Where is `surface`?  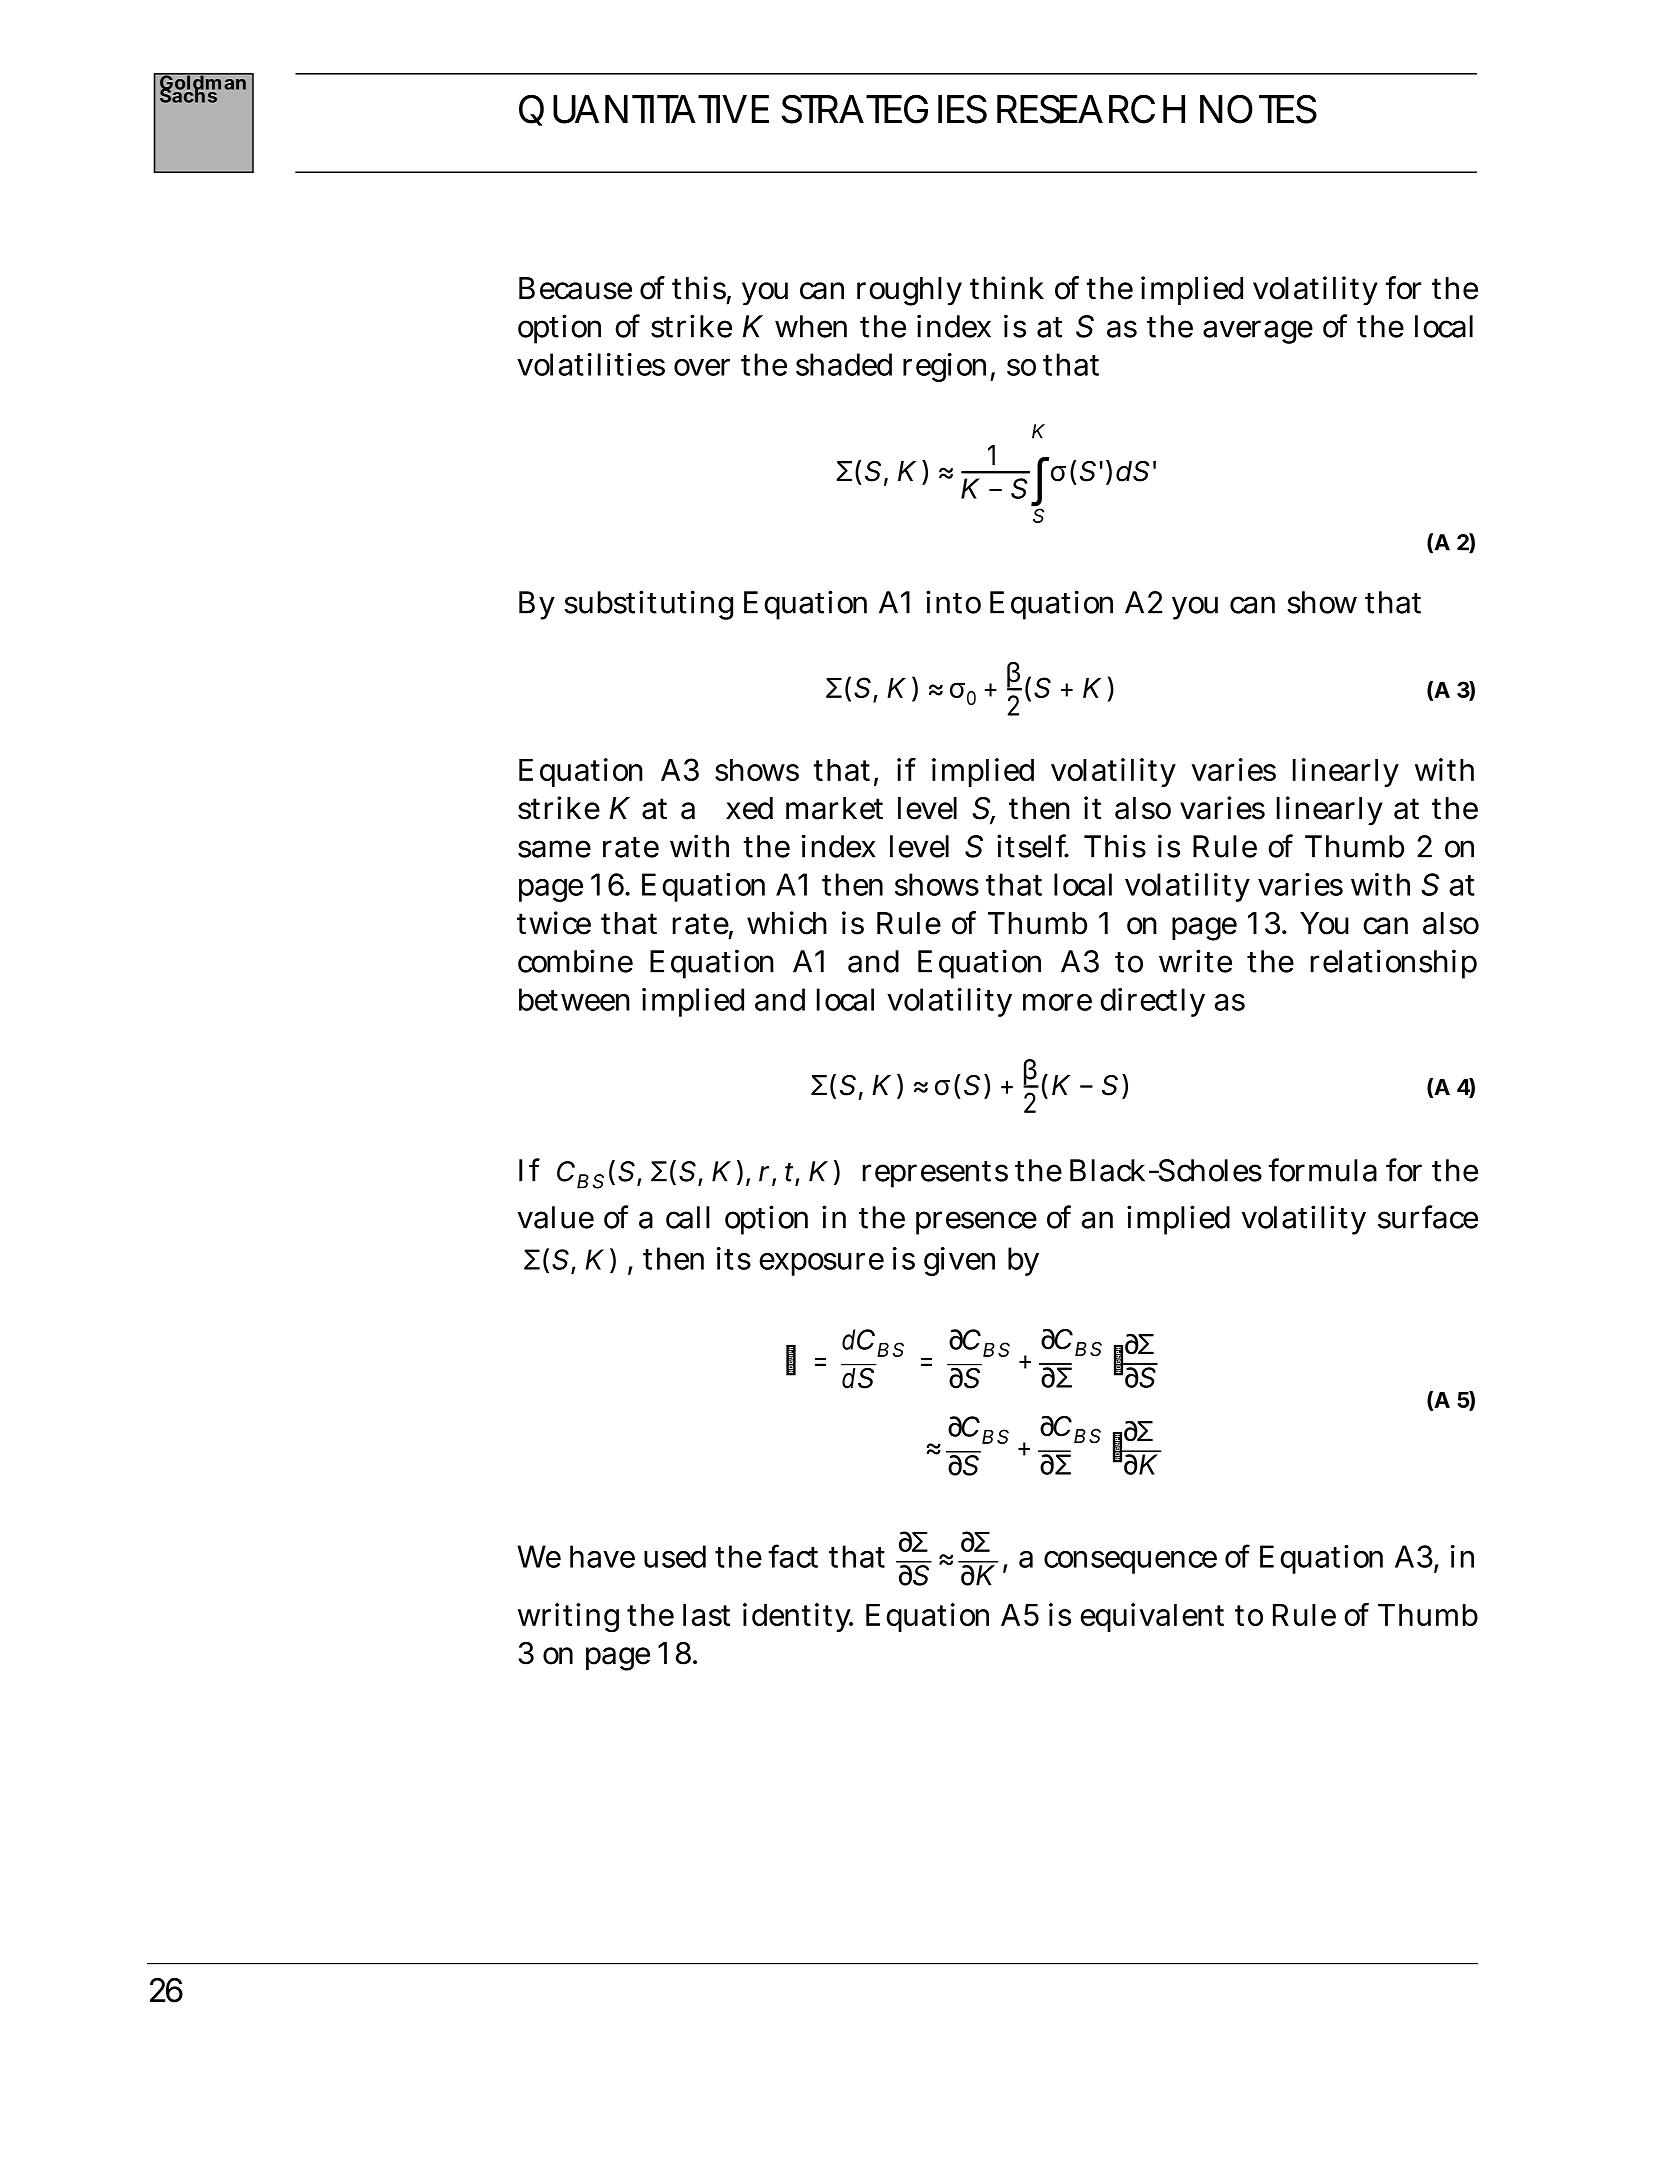 surface is located at coordinates (1428, 1217).
